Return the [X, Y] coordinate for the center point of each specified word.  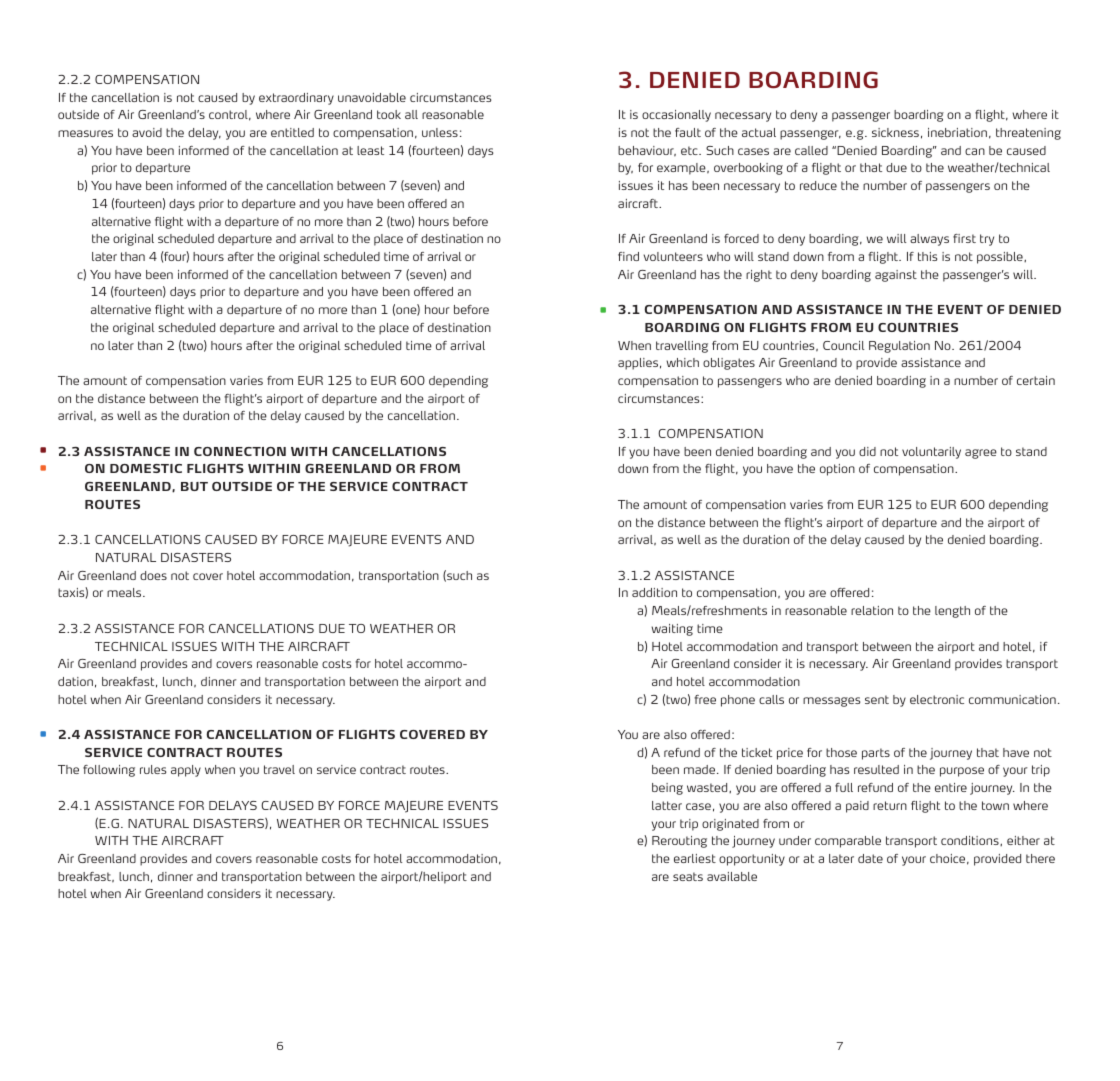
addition [654, 592]
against [896, 276]
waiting [672, 630]
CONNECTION [240, 451]
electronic [937, 699]
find [628, 256]
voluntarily [931, 453]
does [153, 575]
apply [186, 771]
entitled [292, 132]
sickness [895, 132]
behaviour [647, 151]
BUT [194, 486]
